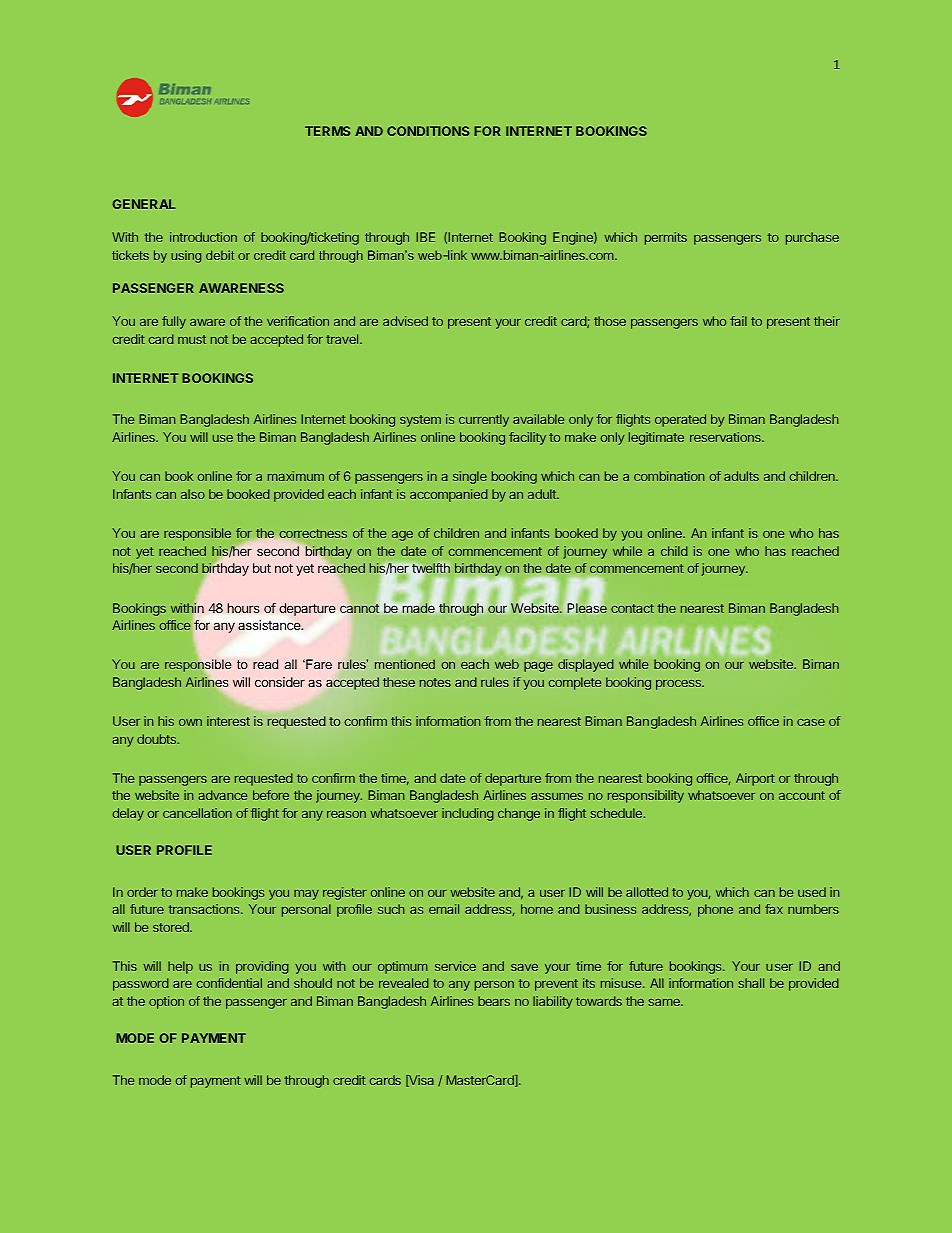 The height and width of the image is (1233, 952). Describe the element at coordinates (455, 966) in the image. I see `service` at that location.
